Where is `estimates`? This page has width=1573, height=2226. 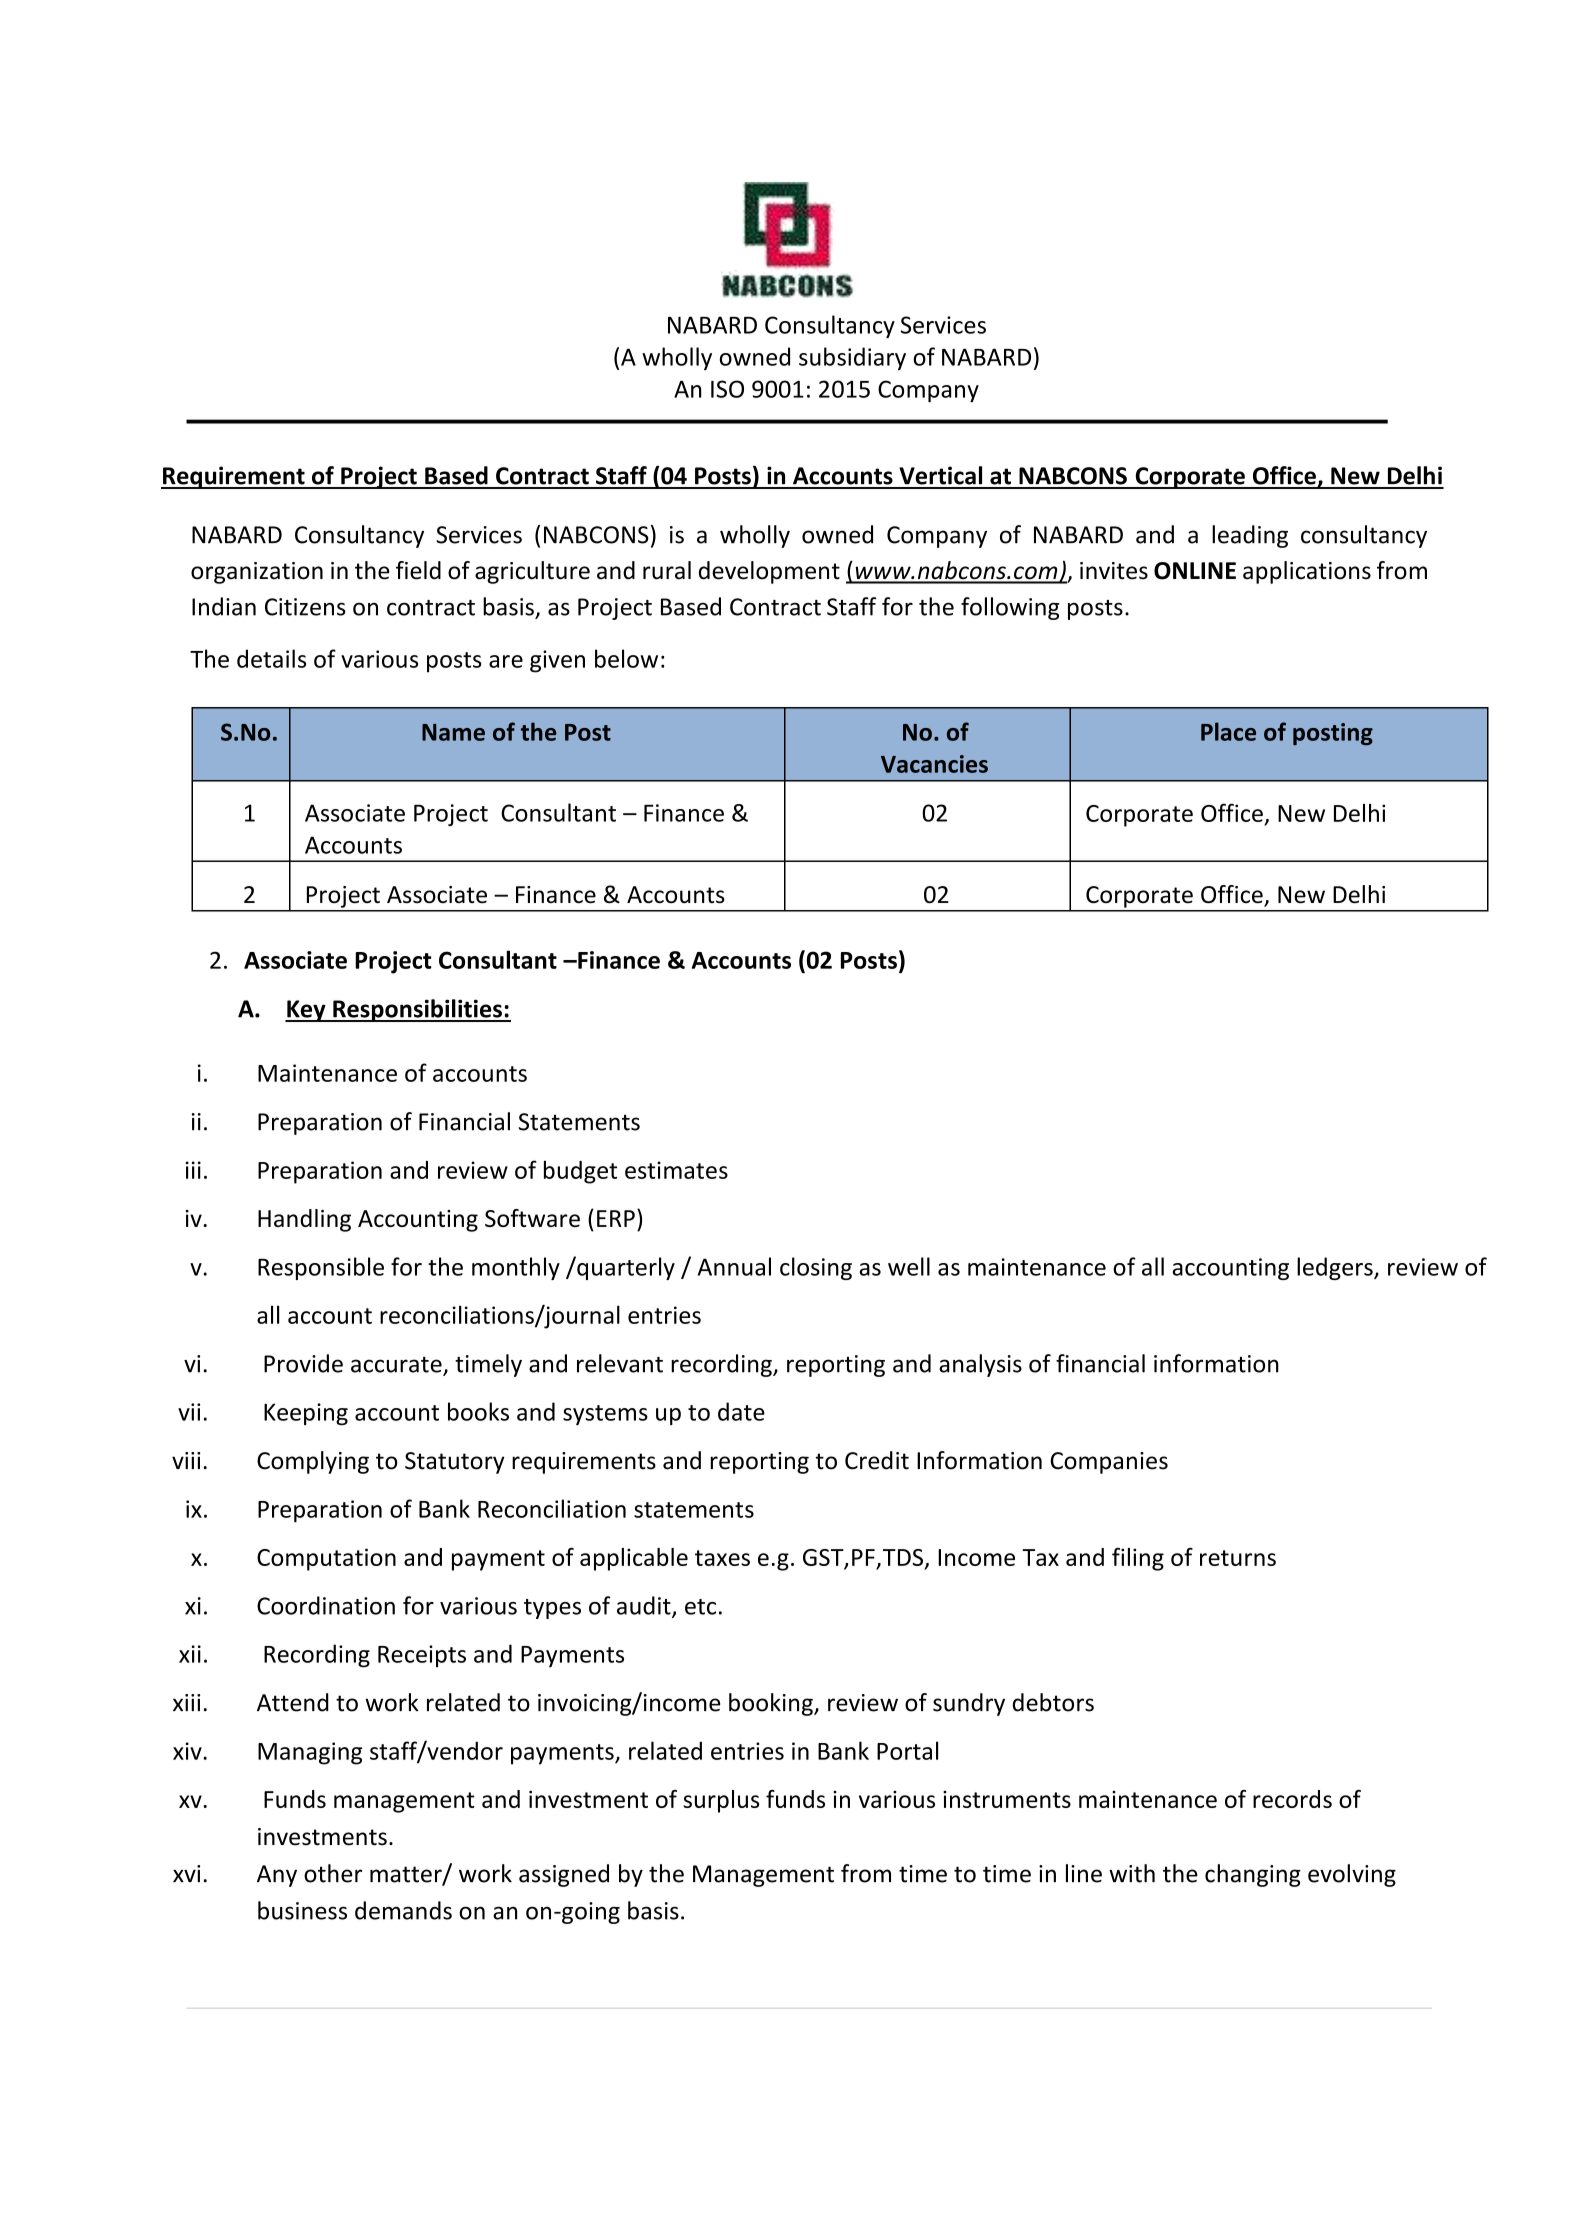
estimates is located at coordinates (676, 1170).
